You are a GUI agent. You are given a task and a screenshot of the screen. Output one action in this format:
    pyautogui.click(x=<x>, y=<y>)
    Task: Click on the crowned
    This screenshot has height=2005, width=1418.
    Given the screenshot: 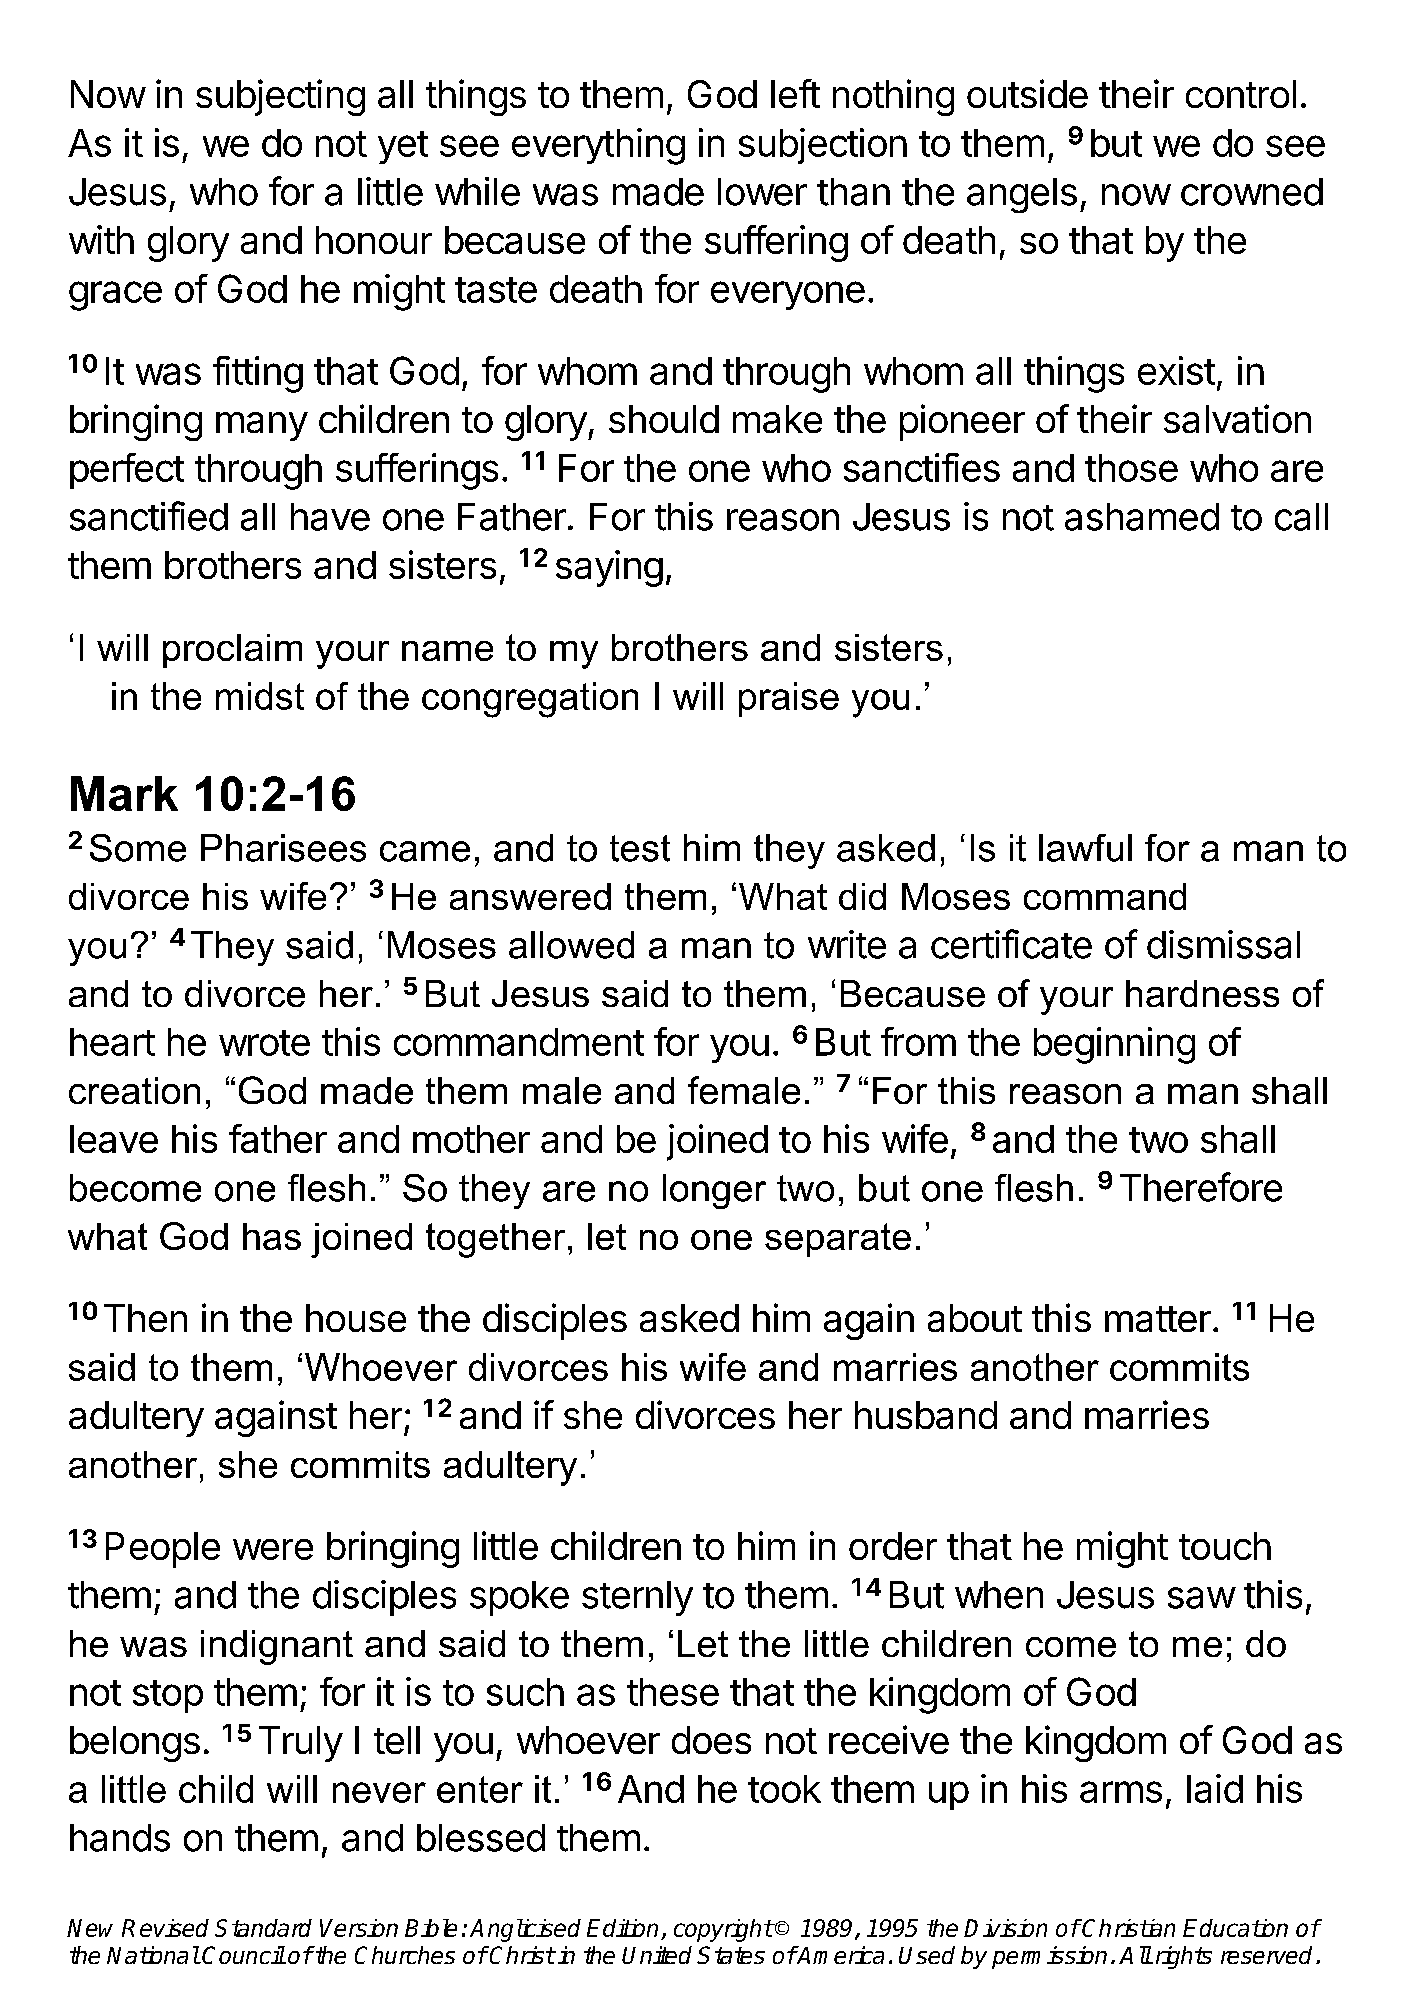 What is the action you would take?
    pyautogui.click(x=1252, y=192)
